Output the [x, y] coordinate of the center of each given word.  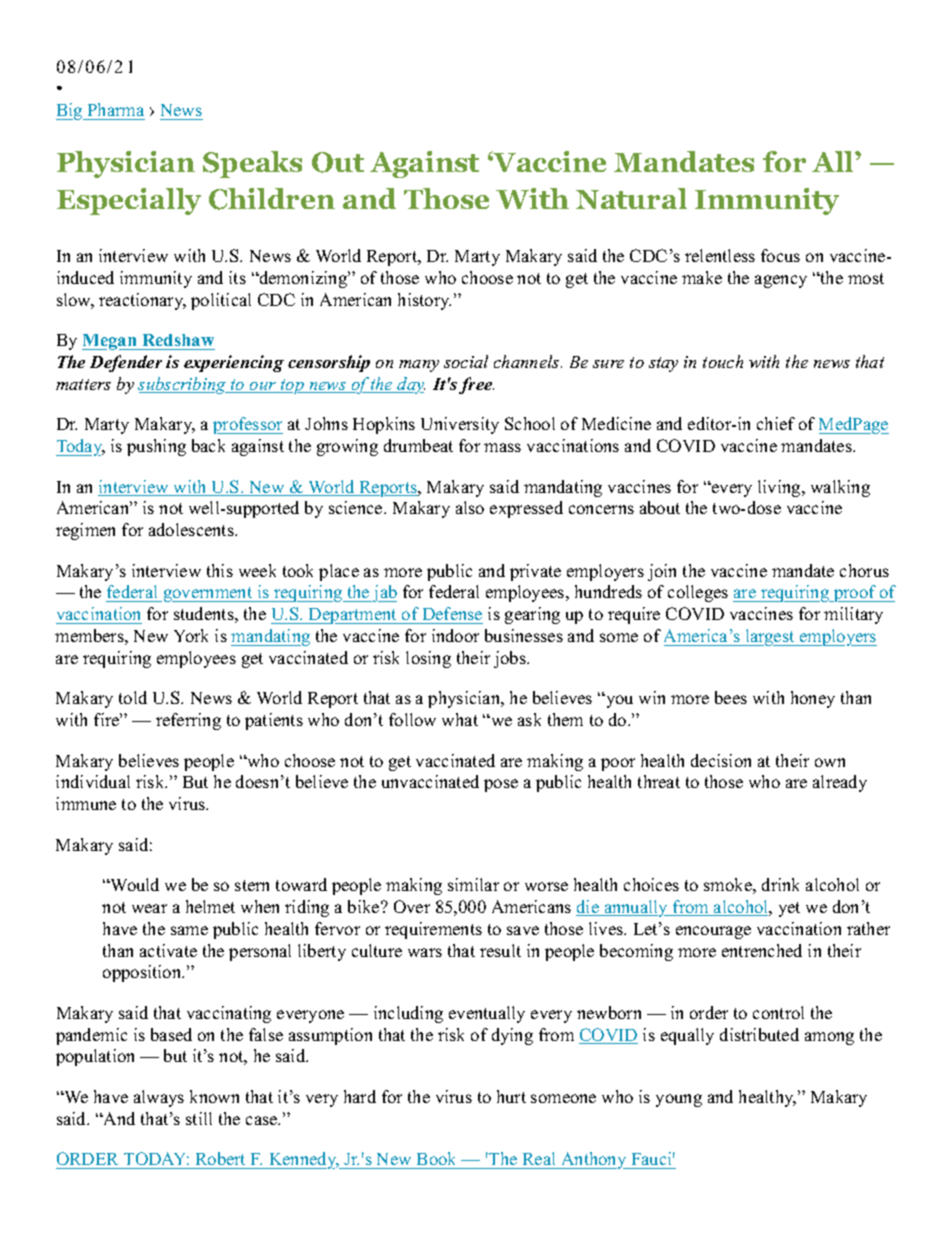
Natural [631, 198]
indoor [455, 635]
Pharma [116, 109]
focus [780, 255]
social [466, 361]
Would [134, 884]
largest [770, 637]
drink [780, 884]
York [191, 635]
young [679, 1100]
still [199, 1118]
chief [776, 423]
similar [473, 884]
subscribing [183, 385]
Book [436, 1158]
